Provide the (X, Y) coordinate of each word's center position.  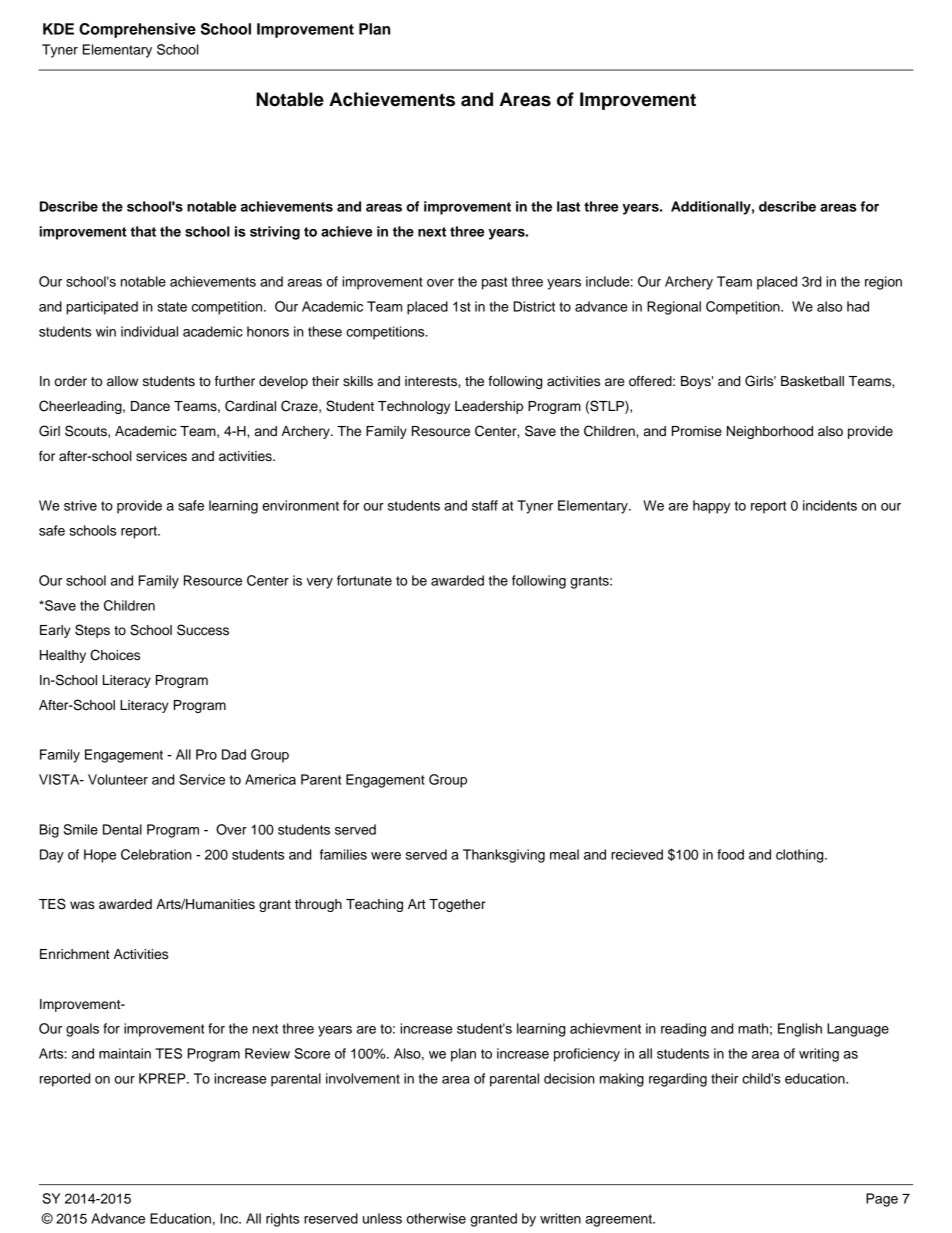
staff (485, 505)
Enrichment (75, 954)
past (494, 283)
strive (80, 505)
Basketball (812, 381)
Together (457, 905)
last (568, 206)
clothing (801, 856)
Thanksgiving (504, 856)
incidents (830, 505)
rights (282, 1220)
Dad (234, 754)
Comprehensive (137, 30)
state (172, 307)
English (800, 1030)
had (858, 306)
